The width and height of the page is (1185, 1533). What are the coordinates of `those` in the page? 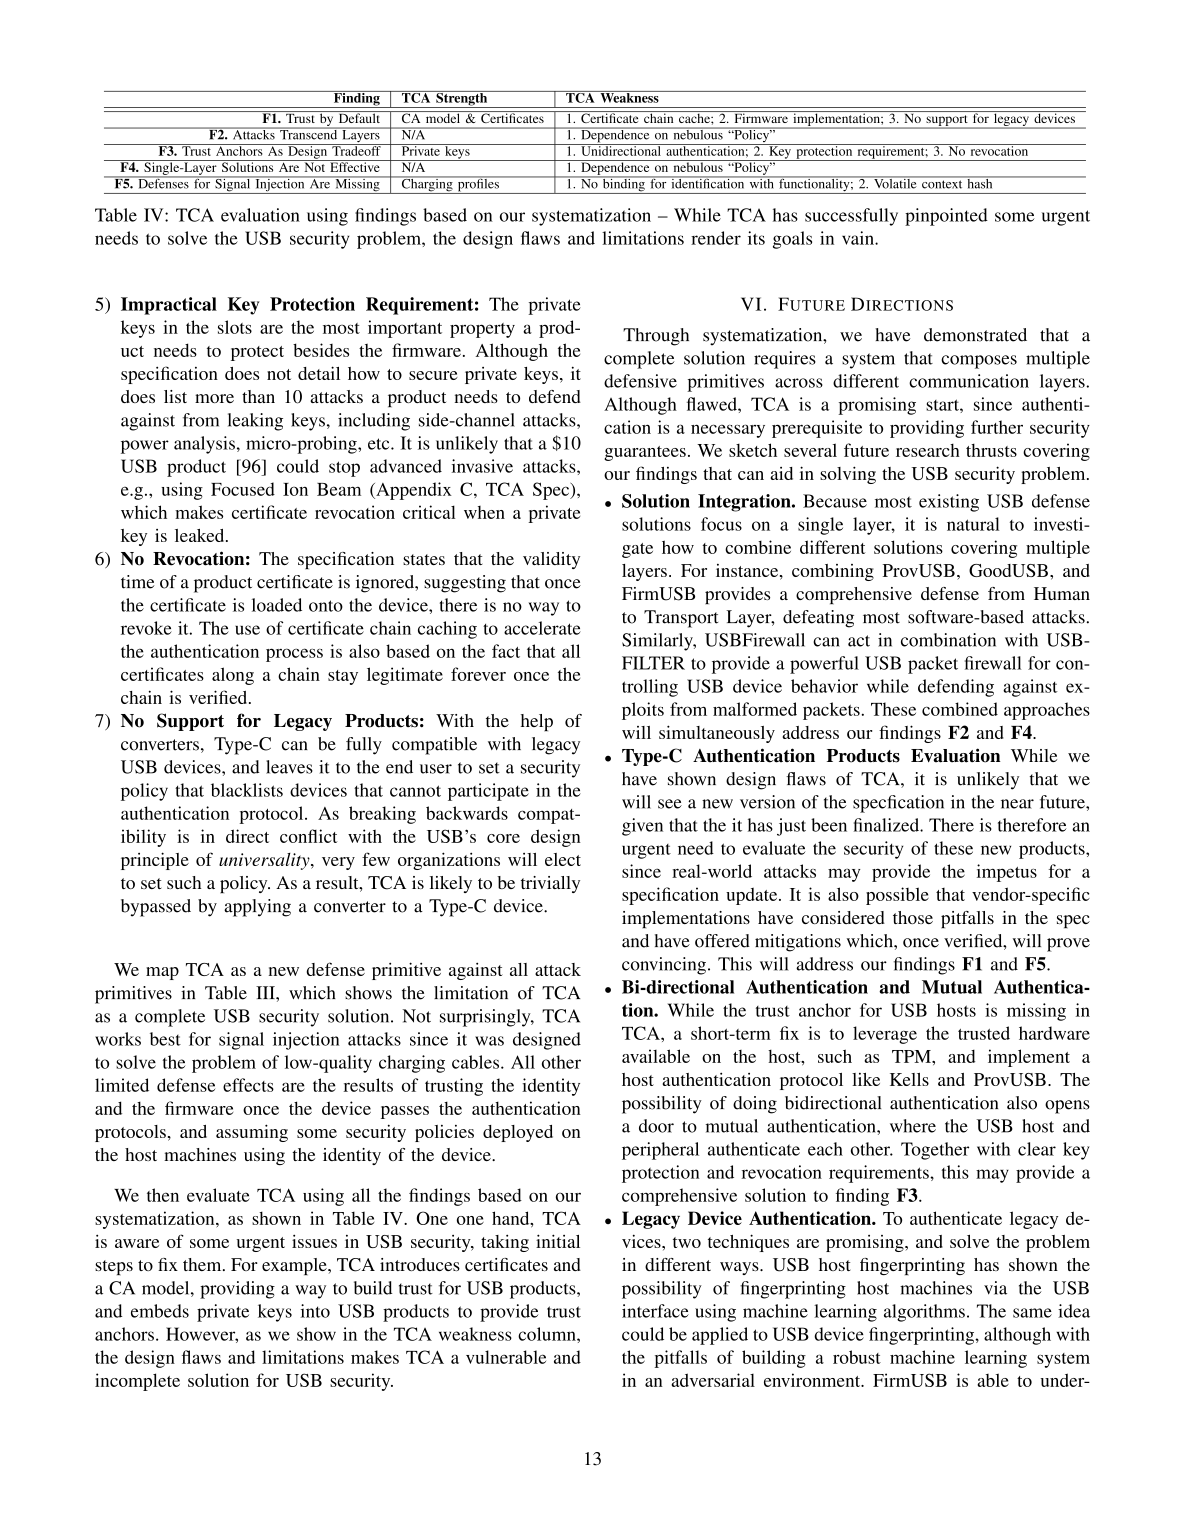 It's located at (913, 917).
